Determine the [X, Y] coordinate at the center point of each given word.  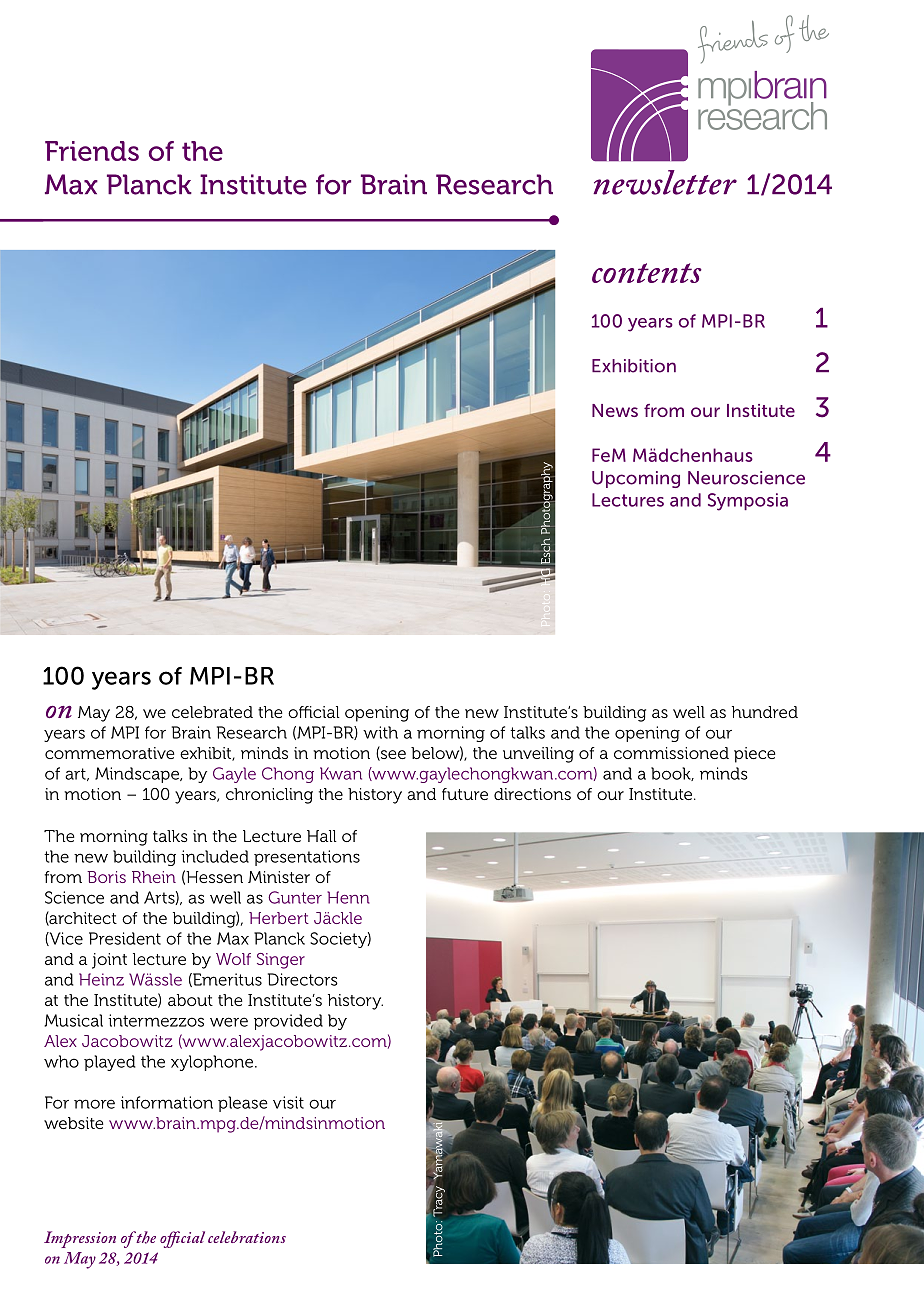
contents [647, 273]
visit [288, 1102]
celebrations [247, 1237]
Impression [80, 1239]
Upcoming [636, 479]
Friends [92, 151]
